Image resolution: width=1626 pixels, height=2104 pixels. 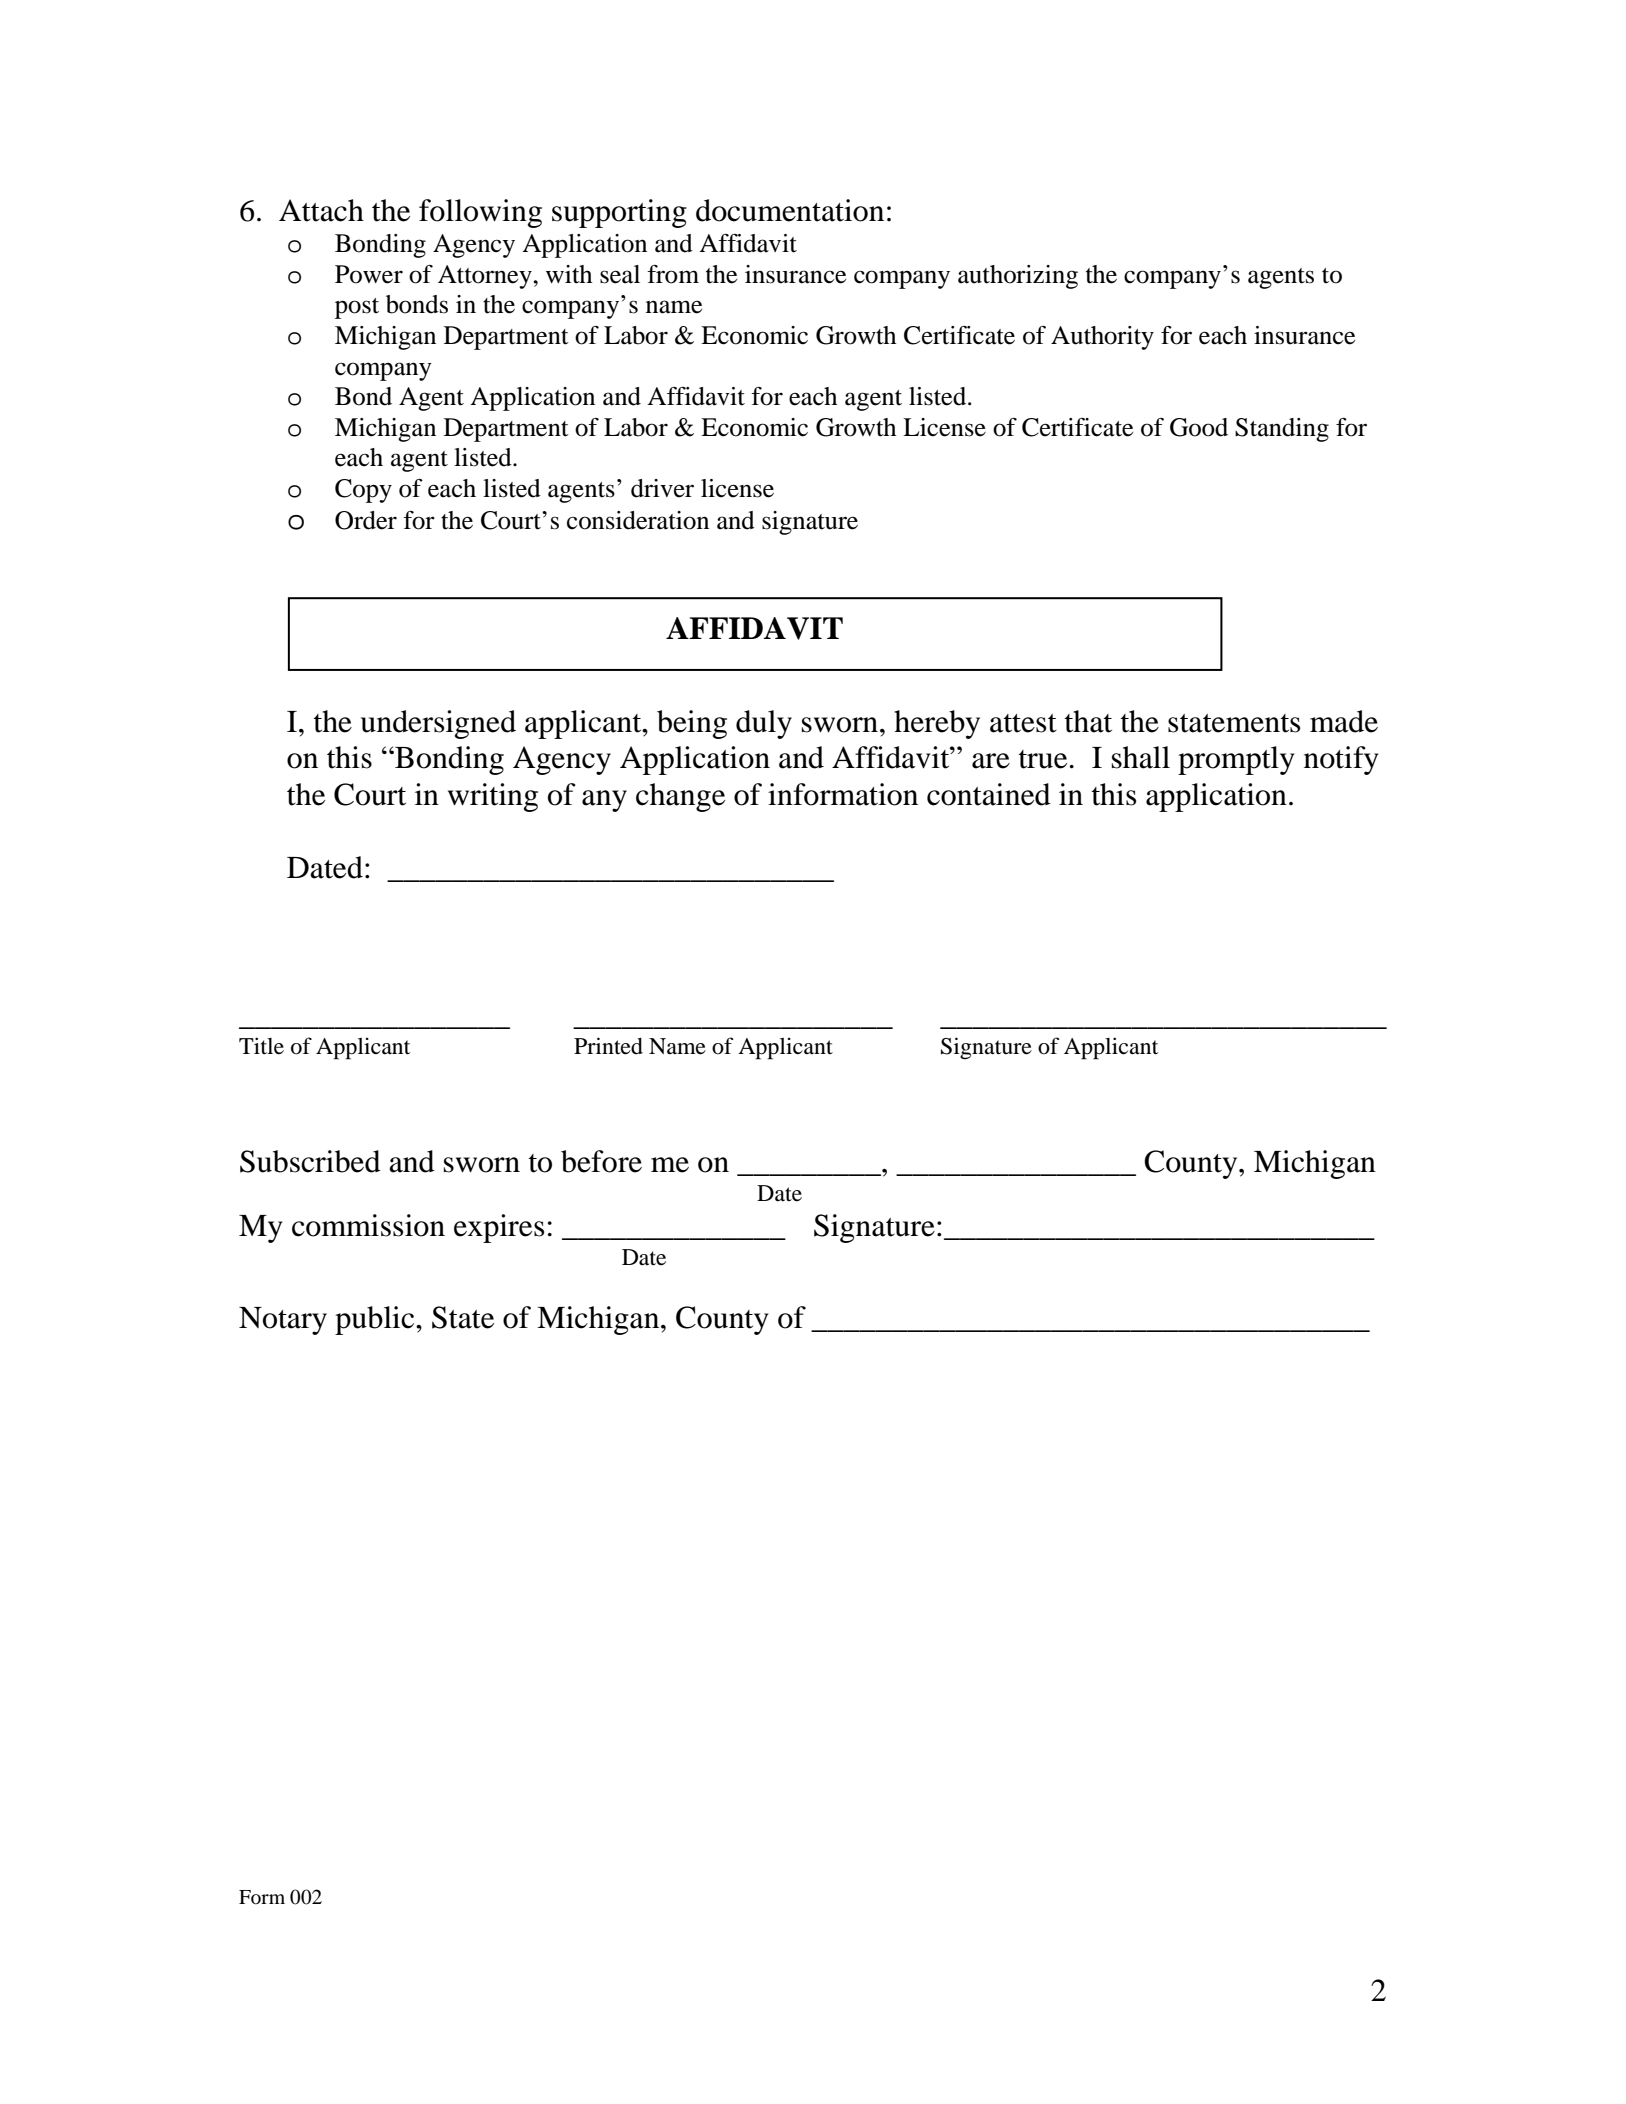 I want to click on authorizing, so click(x=1018, y=277).
